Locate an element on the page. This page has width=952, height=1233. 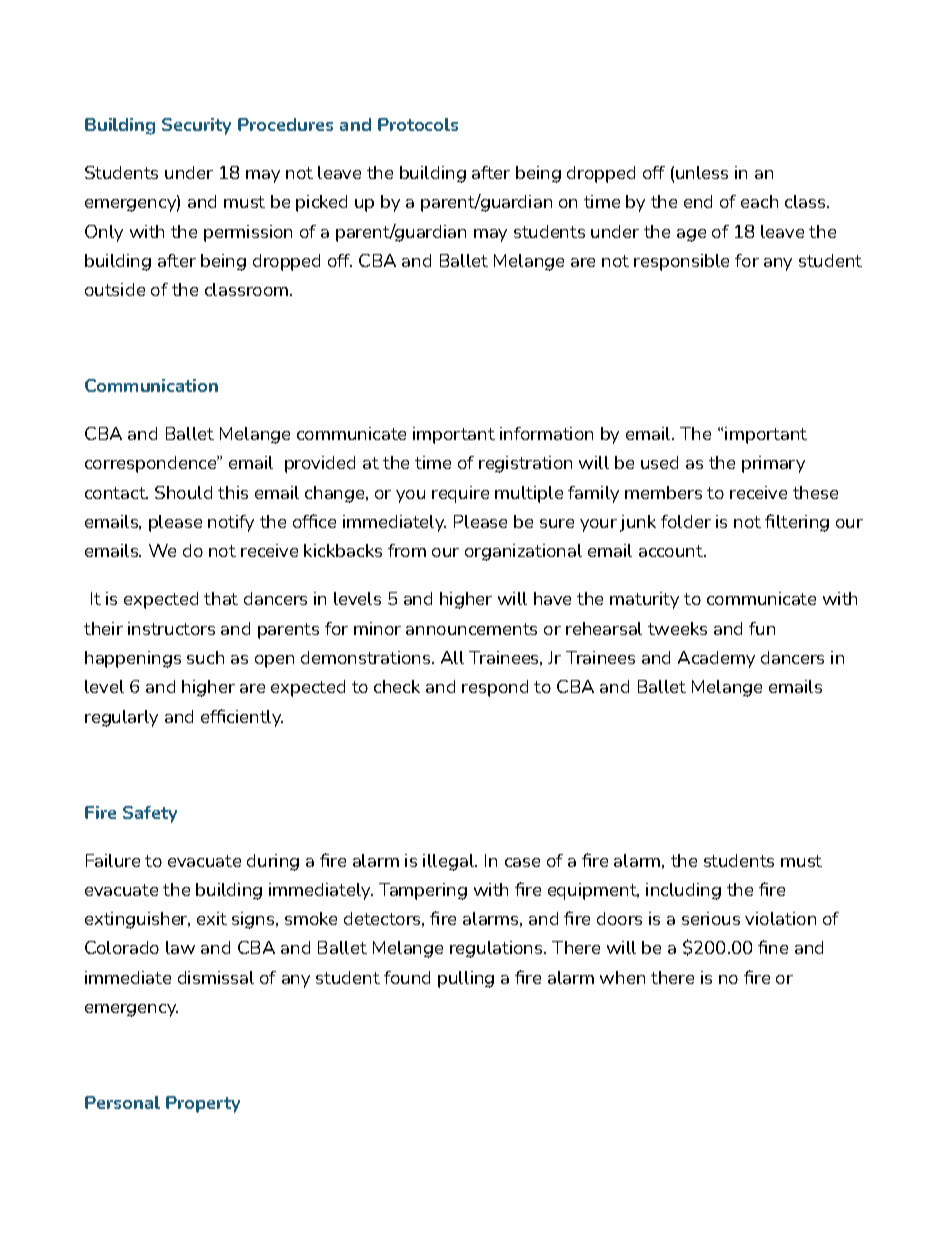
including is located at coordinates (683, 891).
